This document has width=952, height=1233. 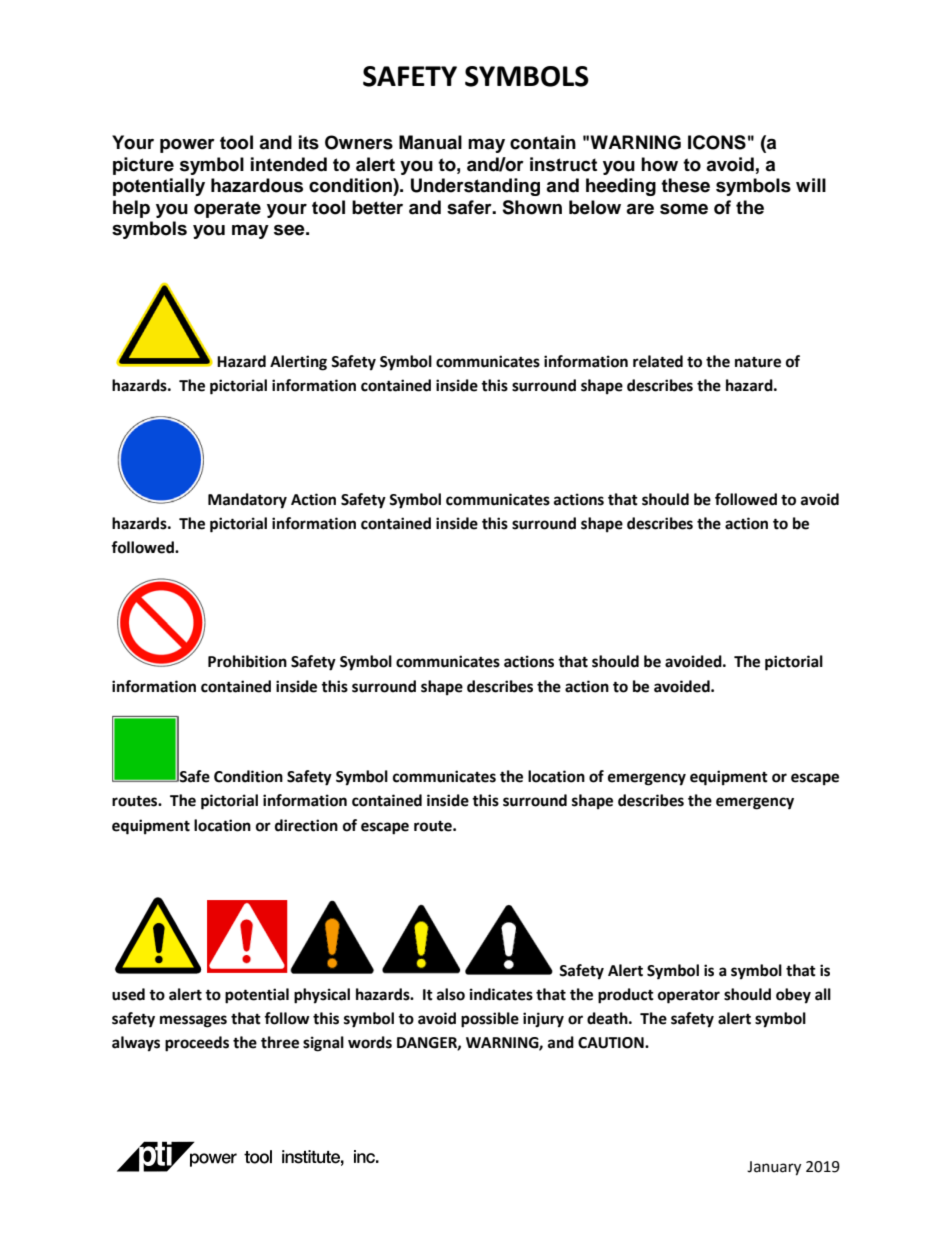 I want to click on Understanding, so click(x=475, y=187).
